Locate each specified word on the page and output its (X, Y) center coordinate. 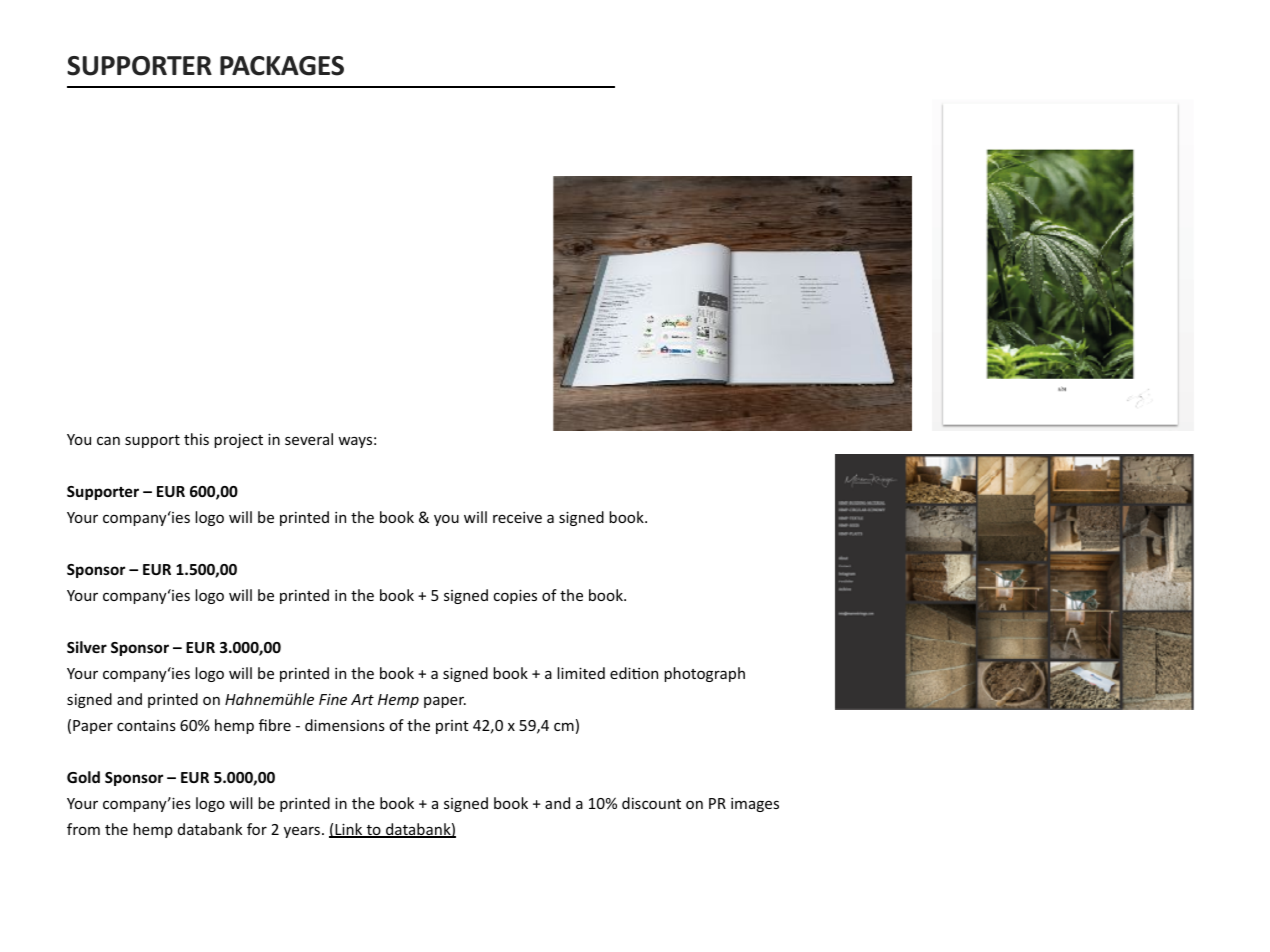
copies (515, 596)
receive (517, 517)
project (238, 440)
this (196, 439)
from (83, 829)
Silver (87, 647)
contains (146, 725)
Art (362, 699)
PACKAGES (282, 66)
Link (349, 830)
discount (651, 803)
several (309, 439)
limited (581, 673)
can (108, 440)
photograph (704, 674)
